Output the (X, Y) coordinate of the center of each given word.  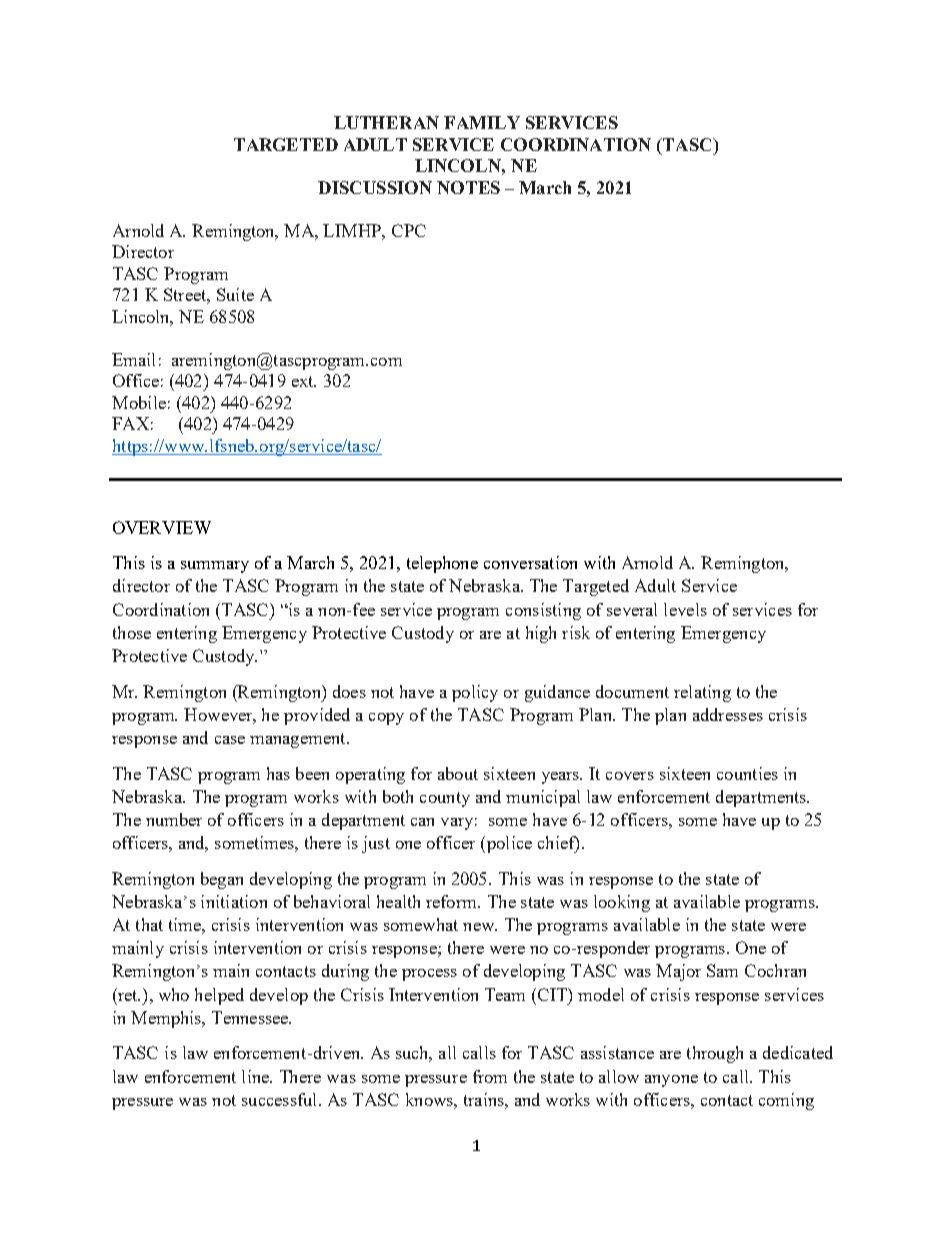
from (490, 1076)
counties (747, 773)
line (256, 1076)
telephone (442, 564)
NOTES (468, 187)
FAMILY (482, 122)
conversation (530, 562)
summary (215, 567)
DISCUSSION (375, 187)
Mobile (139, 402)
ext (304, 381)
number (174, 819)
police (508, 844)
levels (685, 609)
